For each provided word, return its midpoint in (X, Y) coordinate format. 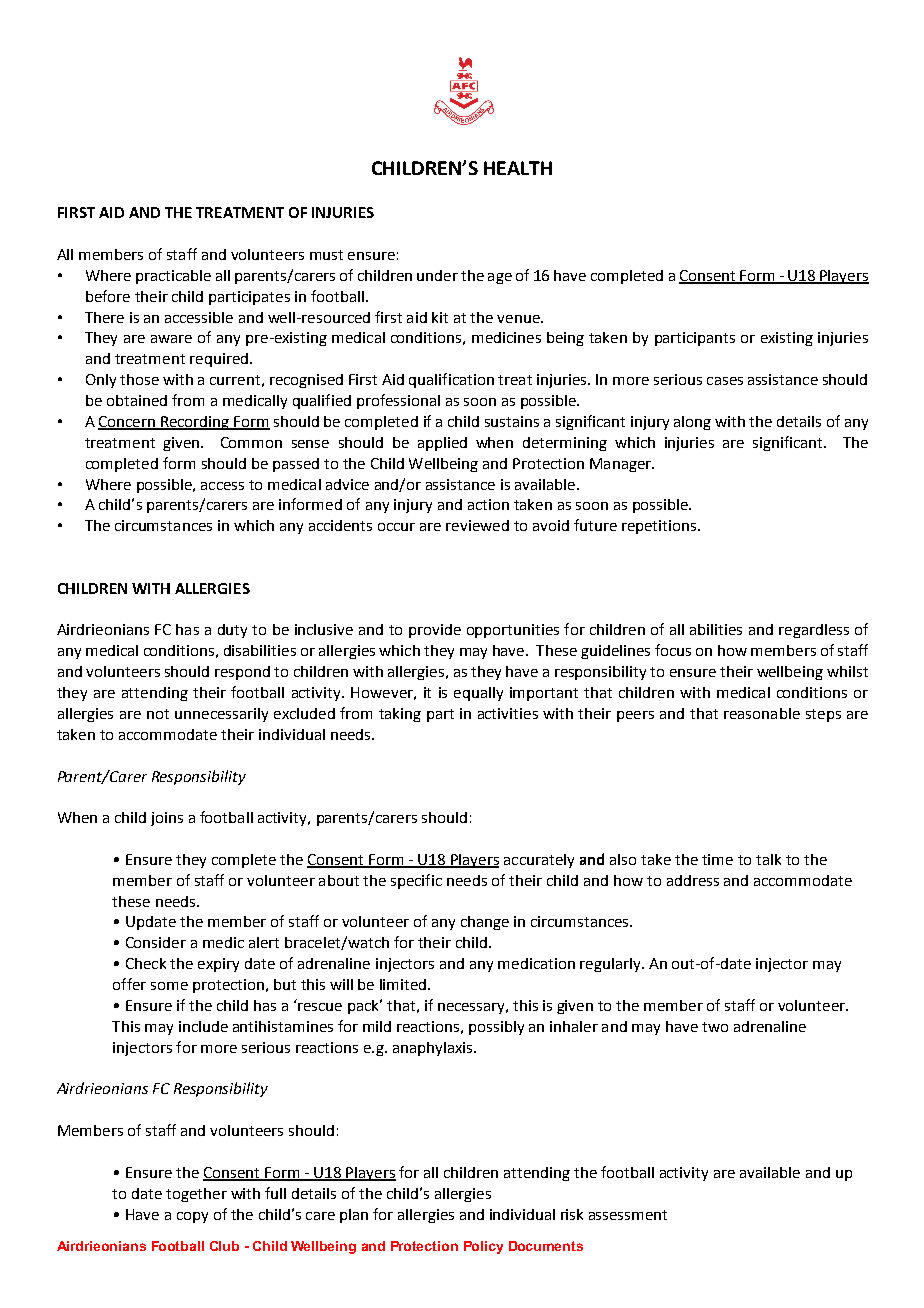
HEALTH (518, 168)
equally (478, 694)
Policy (483, 1247)
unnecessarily (221, 715)
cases (725, 381)
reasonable (762, 713)
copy (192, 1217)
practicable (173, 277)
